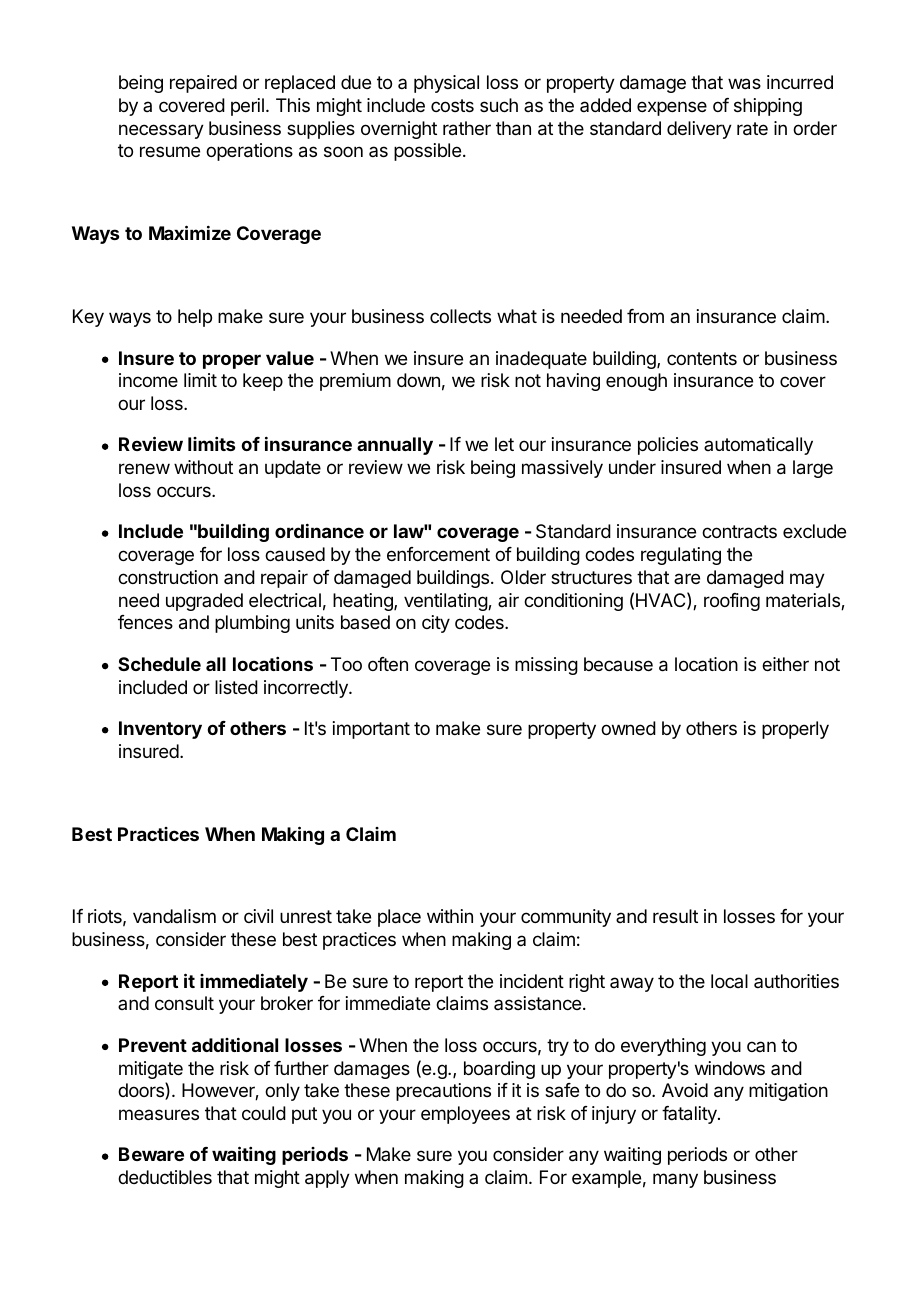  Describe the element at coordinates (145, 622) in the page. I see `fences` at that location.
